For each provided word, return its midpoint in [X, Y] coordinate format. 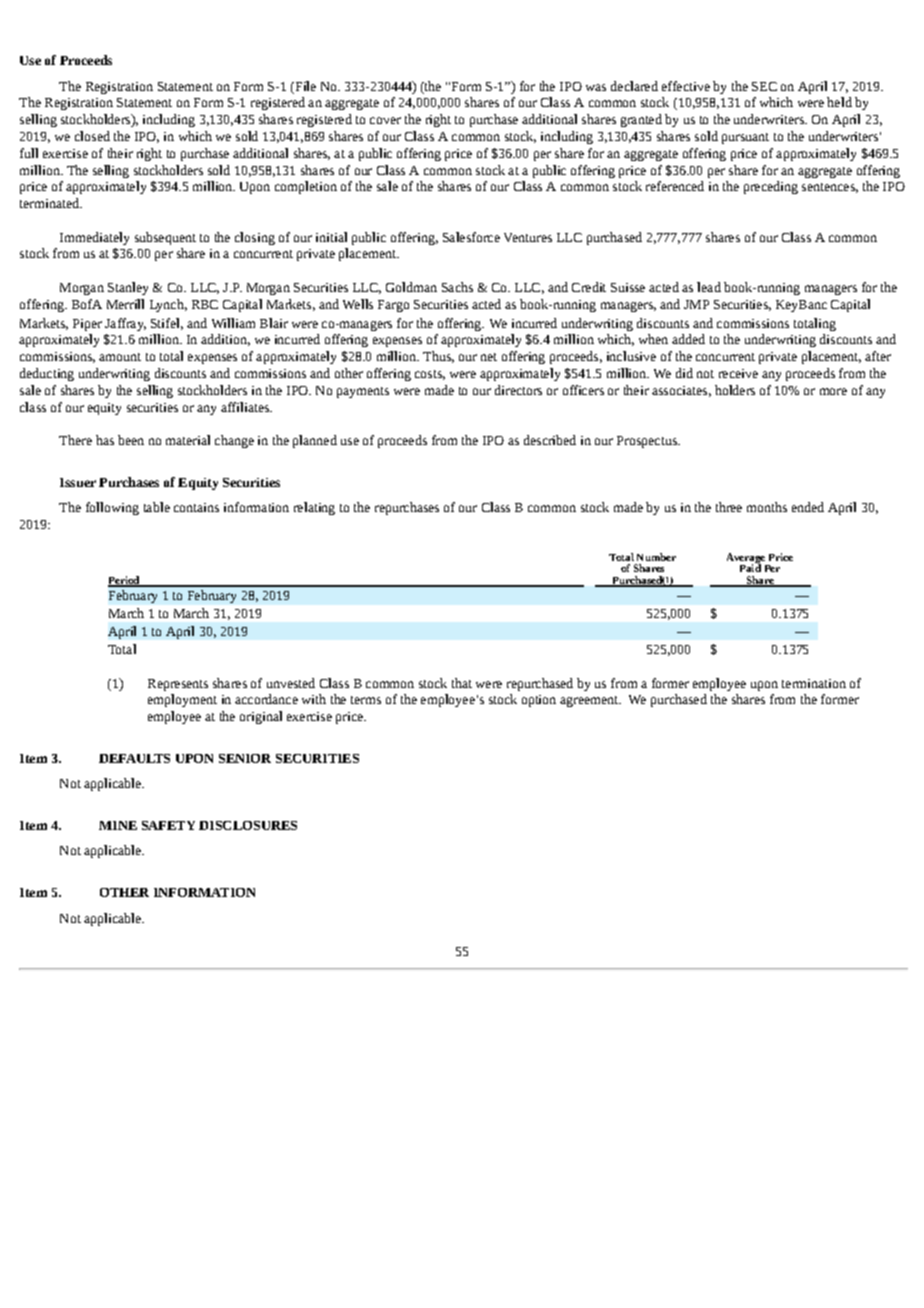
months [767, 507]
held [839, 102]
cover [385, 120]
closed [92, 136]
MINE [118, 825]
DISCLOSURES [248, 825]
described [550, 440]
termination [814, 683]
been [131, 440]
